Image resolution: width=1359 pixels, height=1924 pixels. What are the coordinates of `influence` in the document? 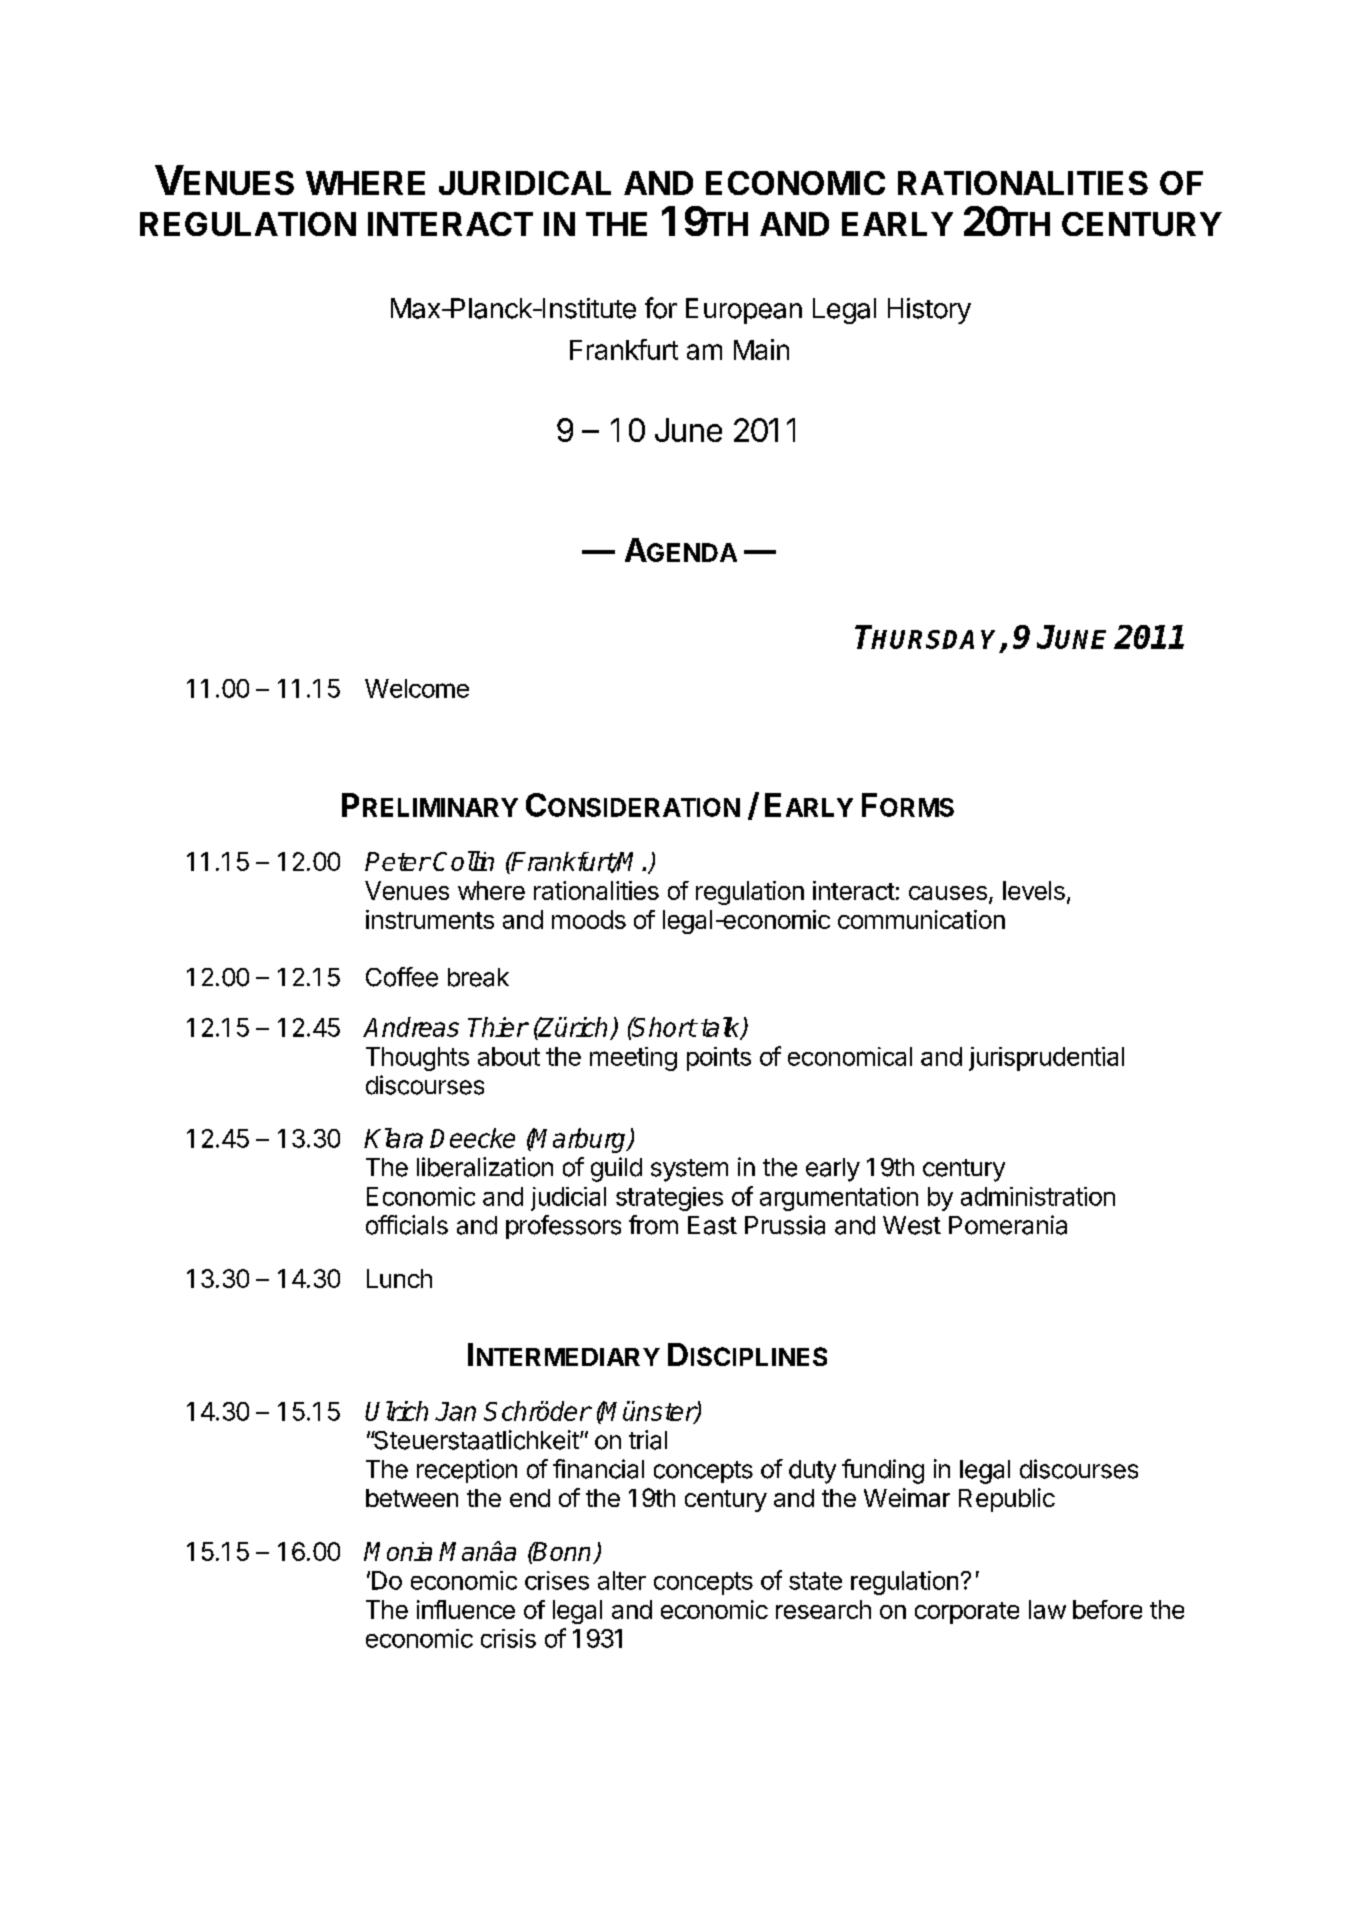 It's located at (466, 1609).
